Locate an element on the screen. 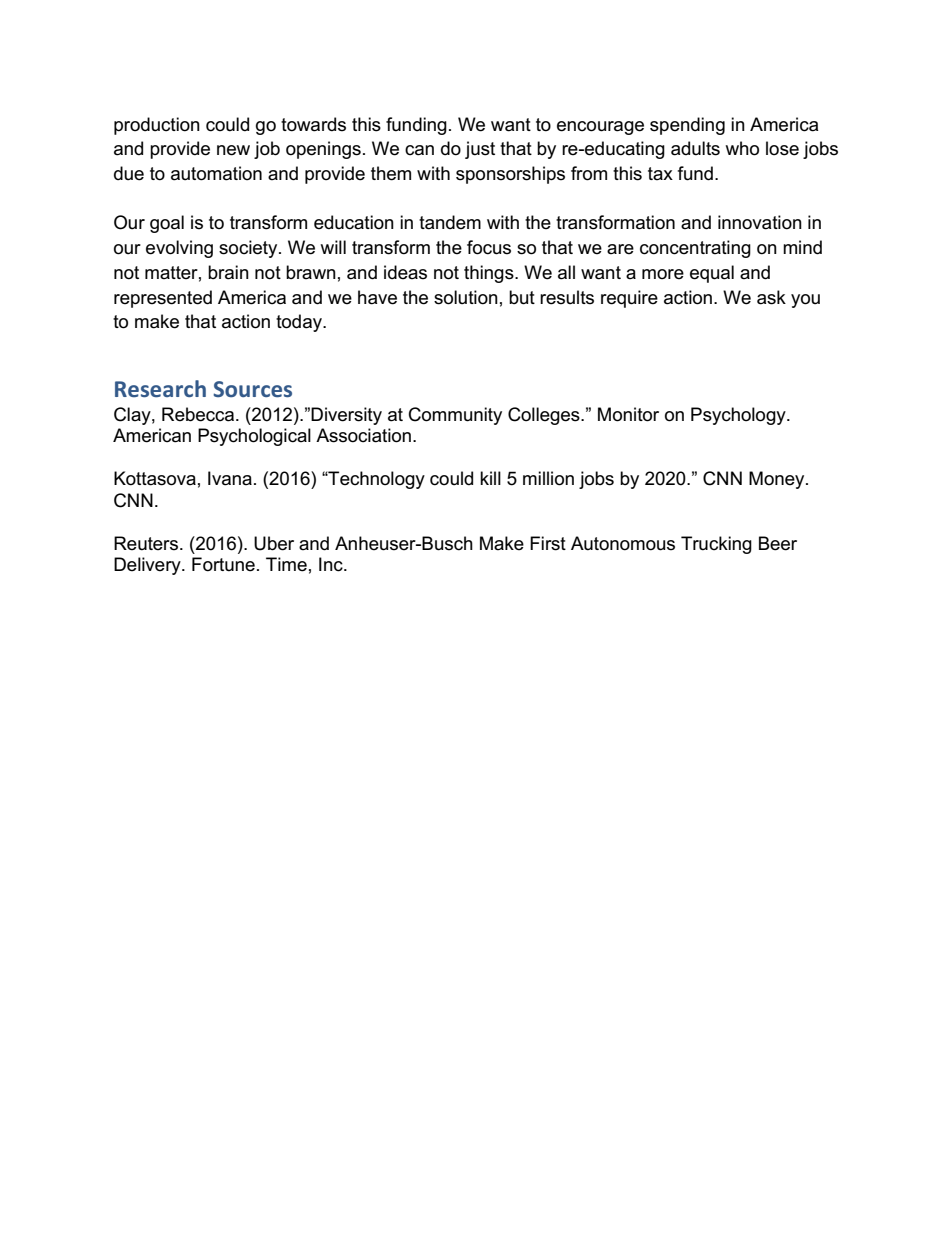  Trucking is located at coordinates (716, 545).
